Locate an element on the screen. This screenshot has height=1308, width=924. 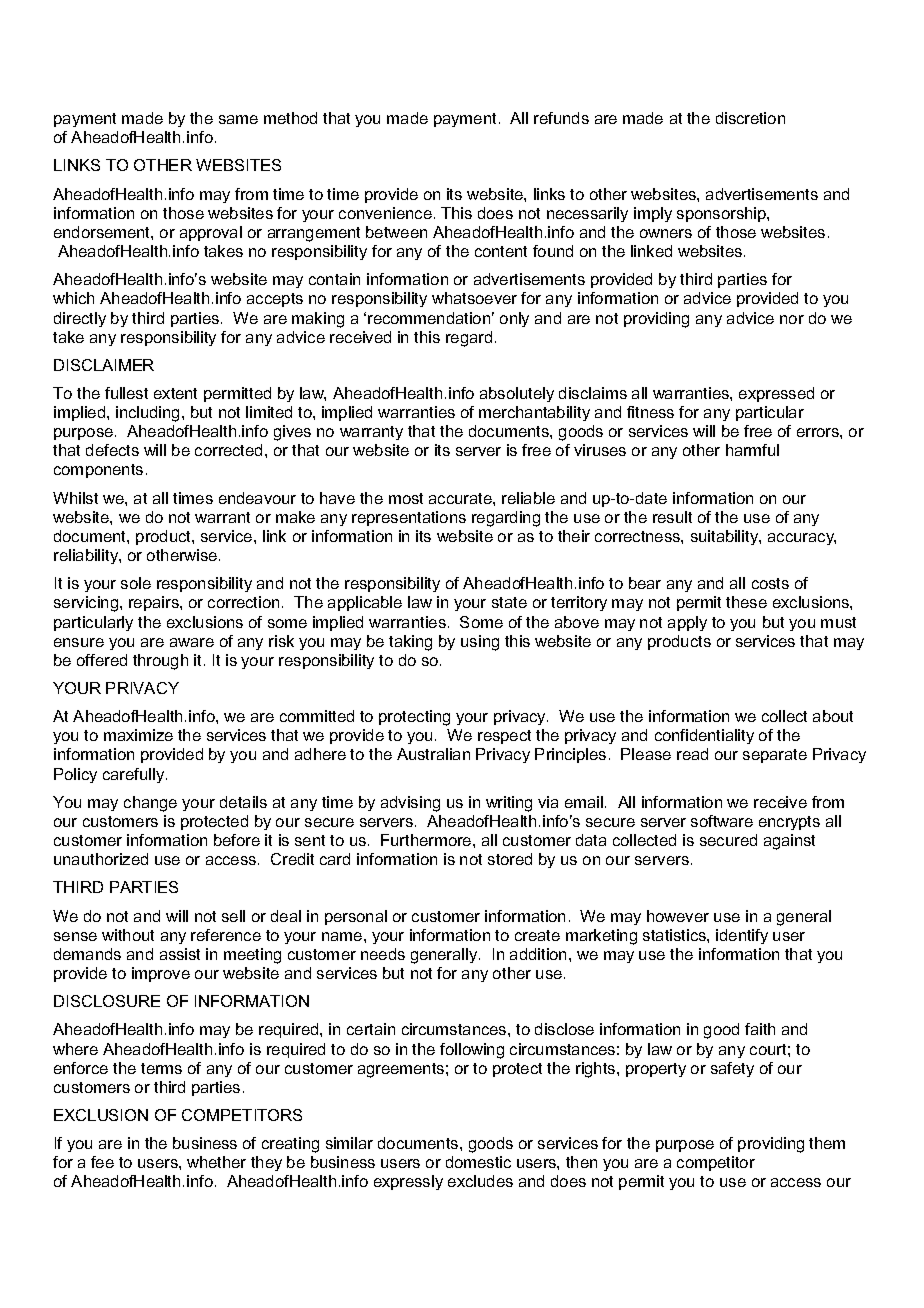
needs is located at coordinates (383, 954).
